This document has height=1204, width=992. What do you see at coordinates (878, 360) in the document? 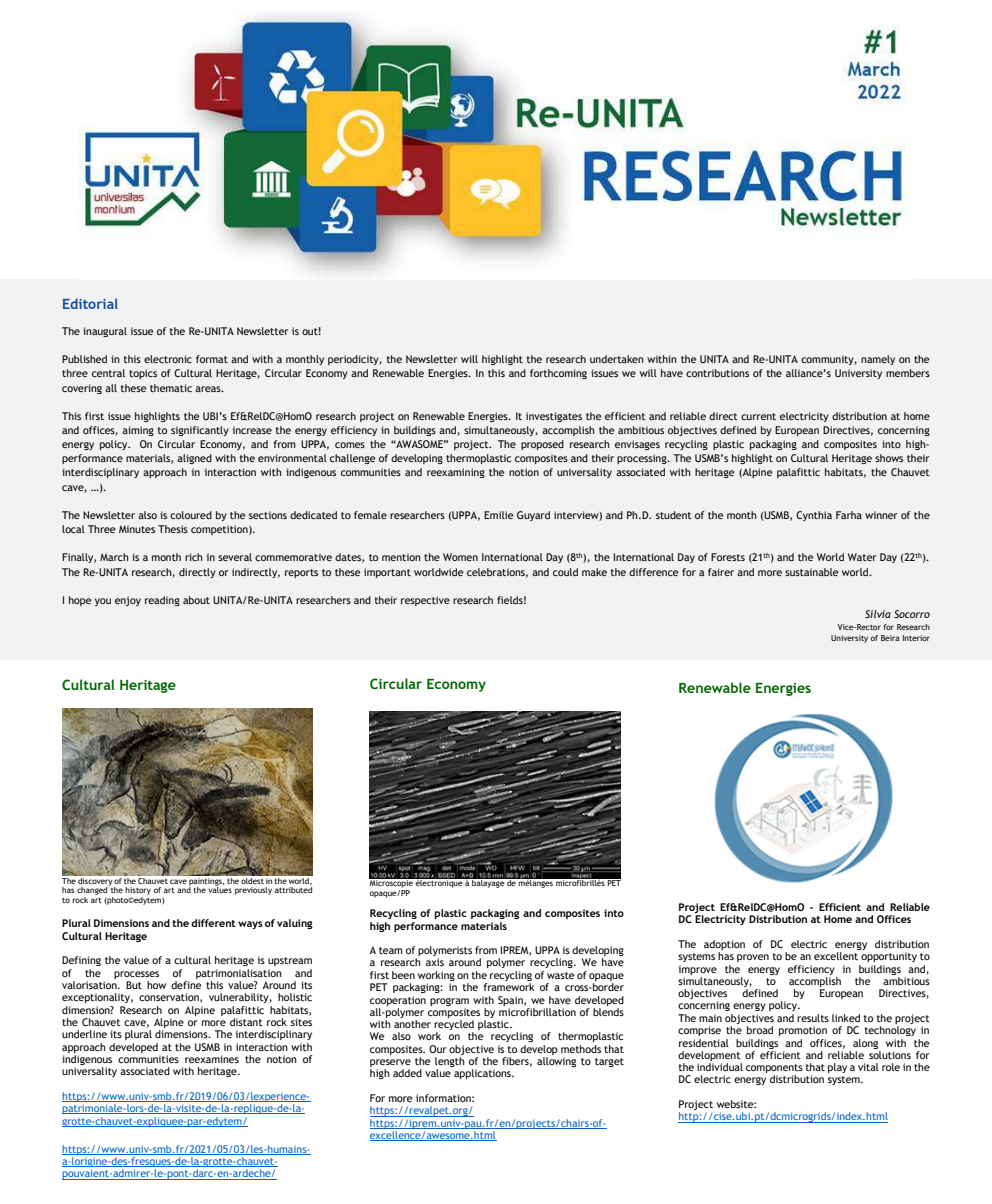
I see `namely` at bounding box center [878, 360].
